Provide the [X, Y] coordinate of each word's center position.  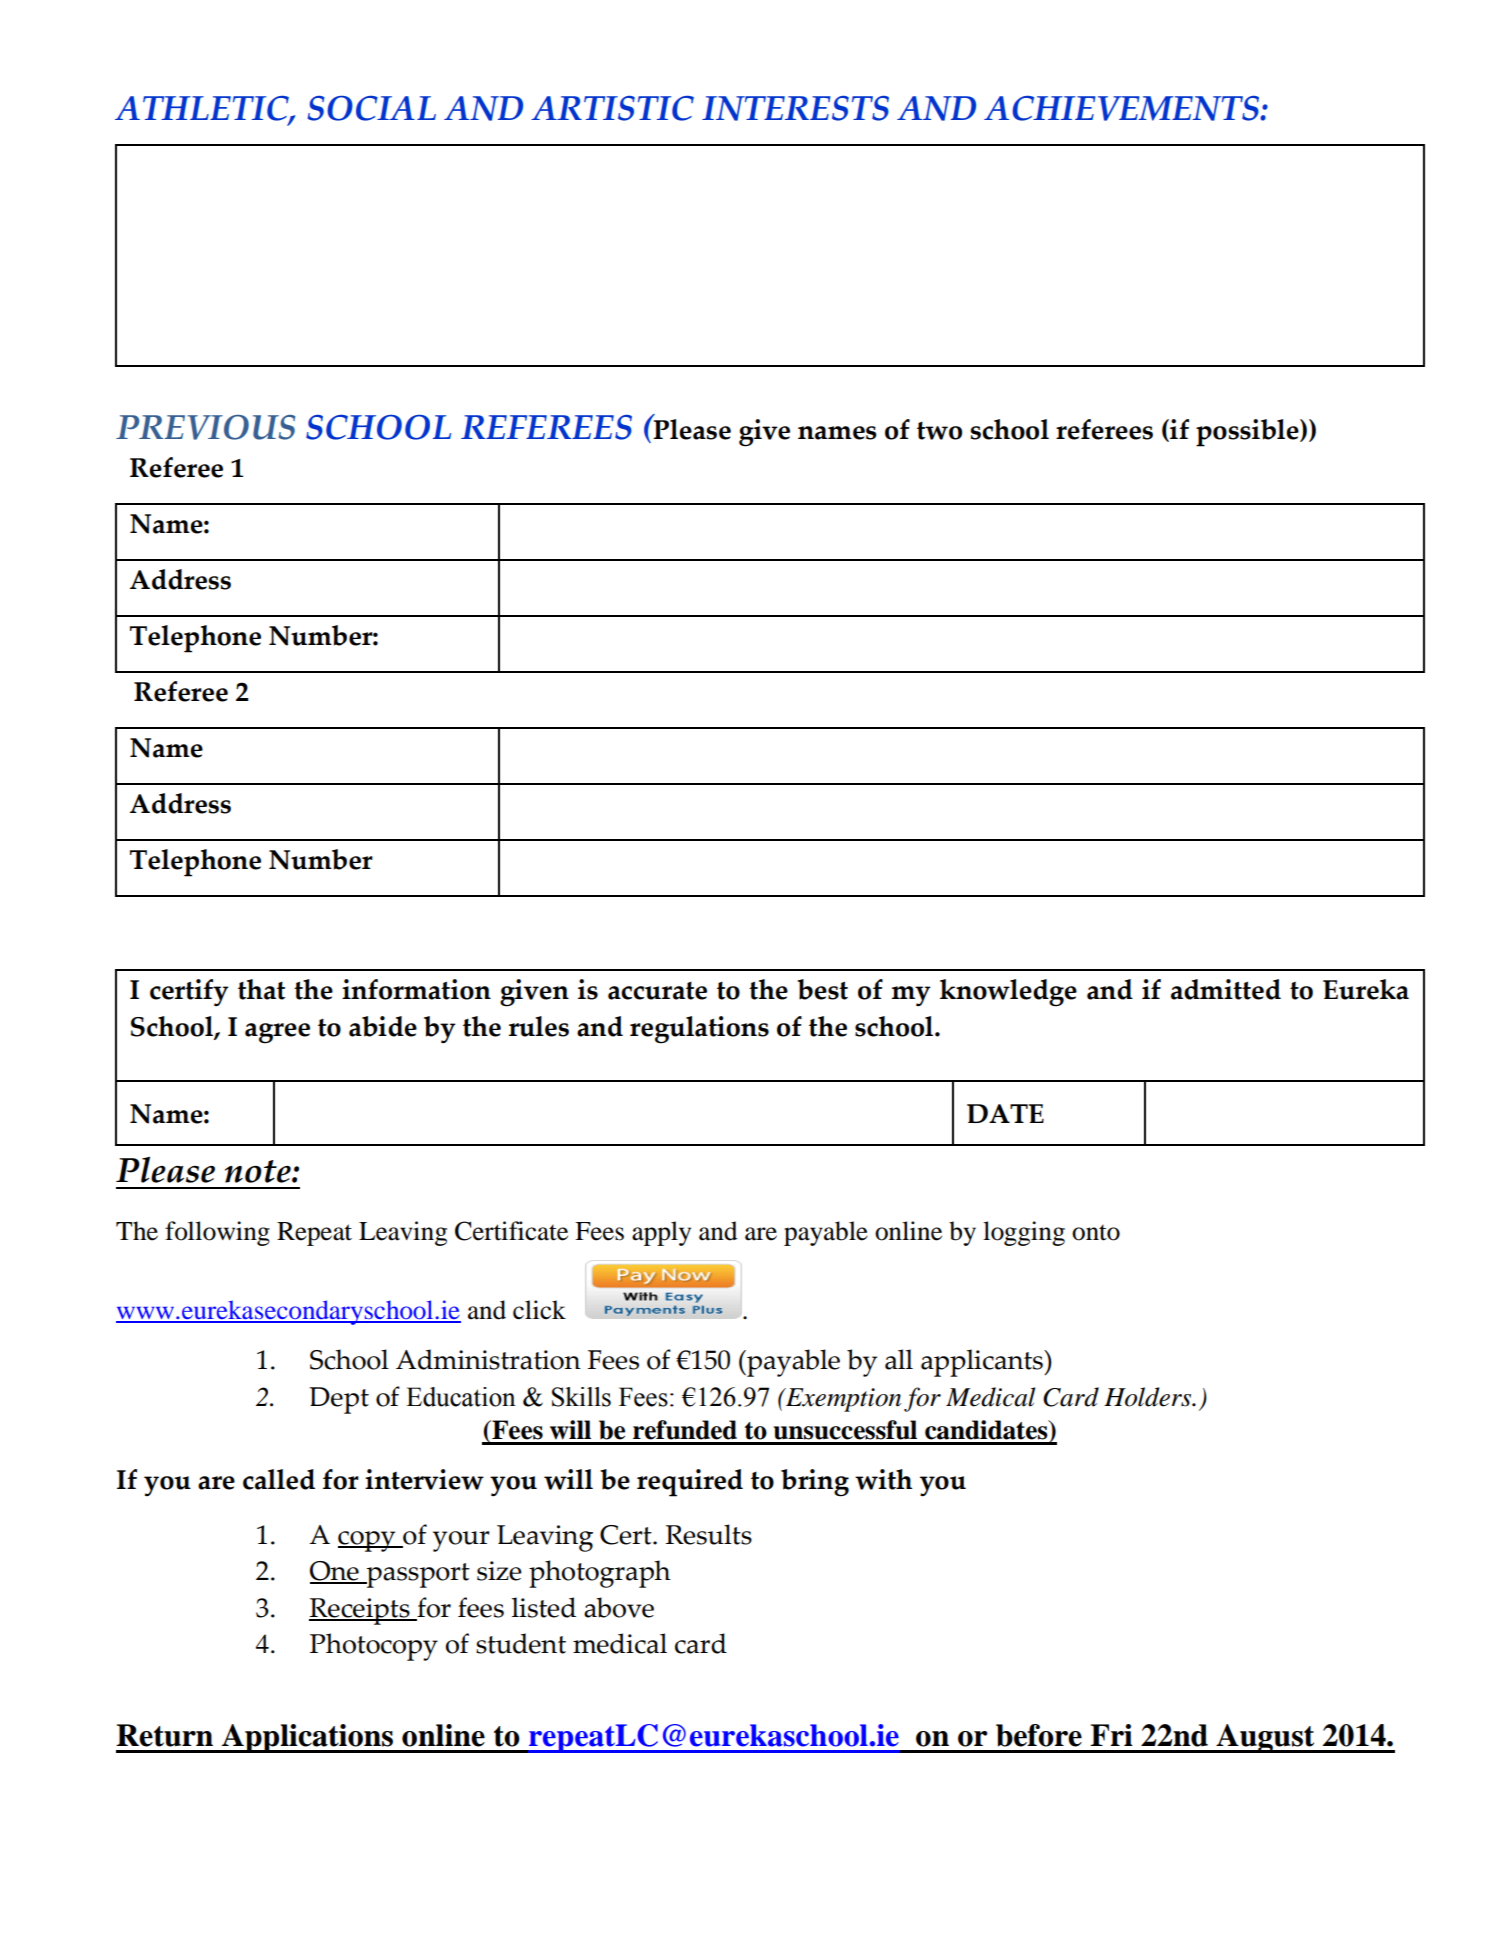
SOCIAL [372, 108]
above [619, 1607]
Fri [1111, 1735]
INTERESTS [795, 108]
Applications [307, 1738]
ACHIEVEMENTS [1122, 108]
